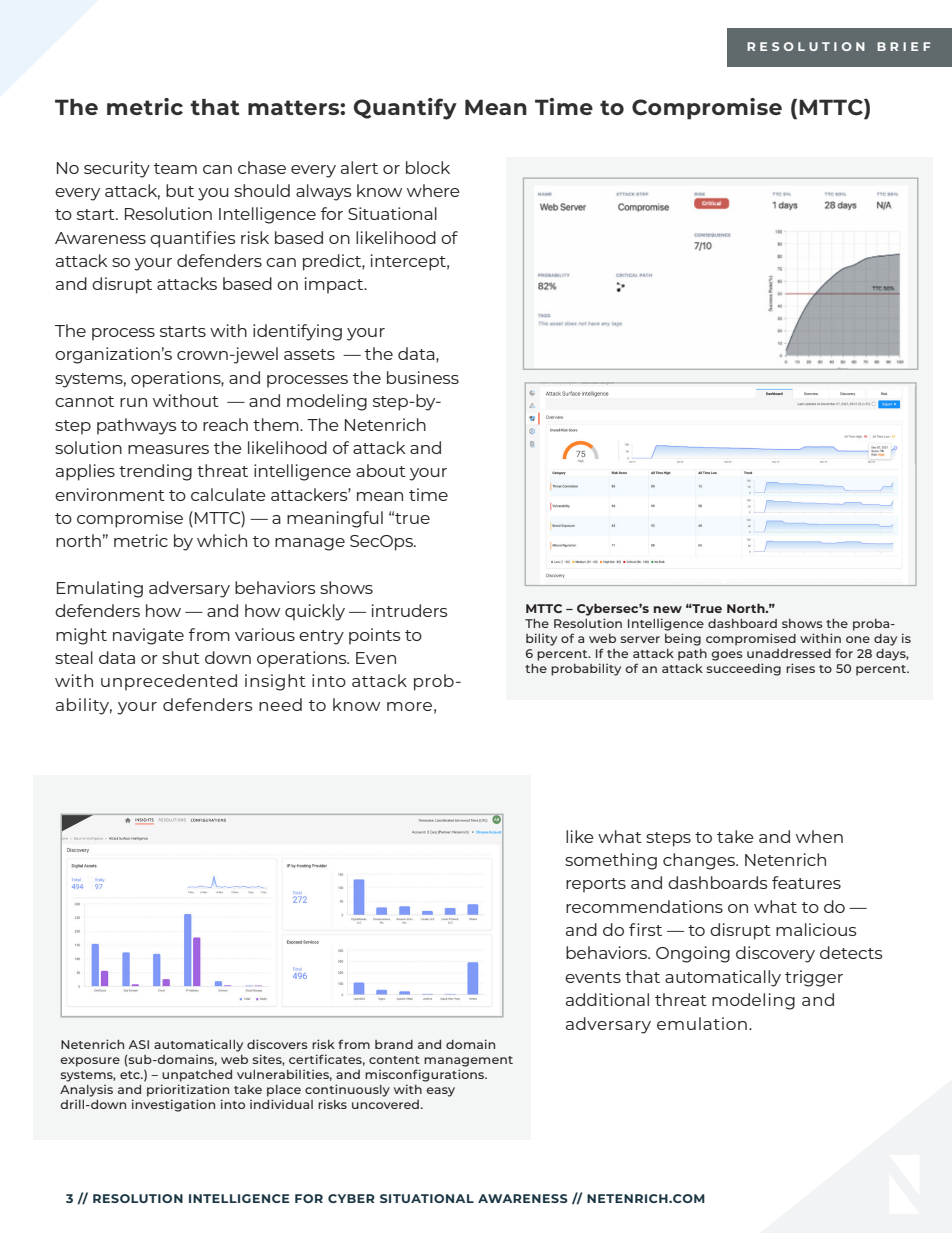 Image resolution: width=952 pixels, height=1233 pixels. What do you see at coordinates (197, 1076) in the image?
I see `unpatched` at bounding box center [197, 1076].
